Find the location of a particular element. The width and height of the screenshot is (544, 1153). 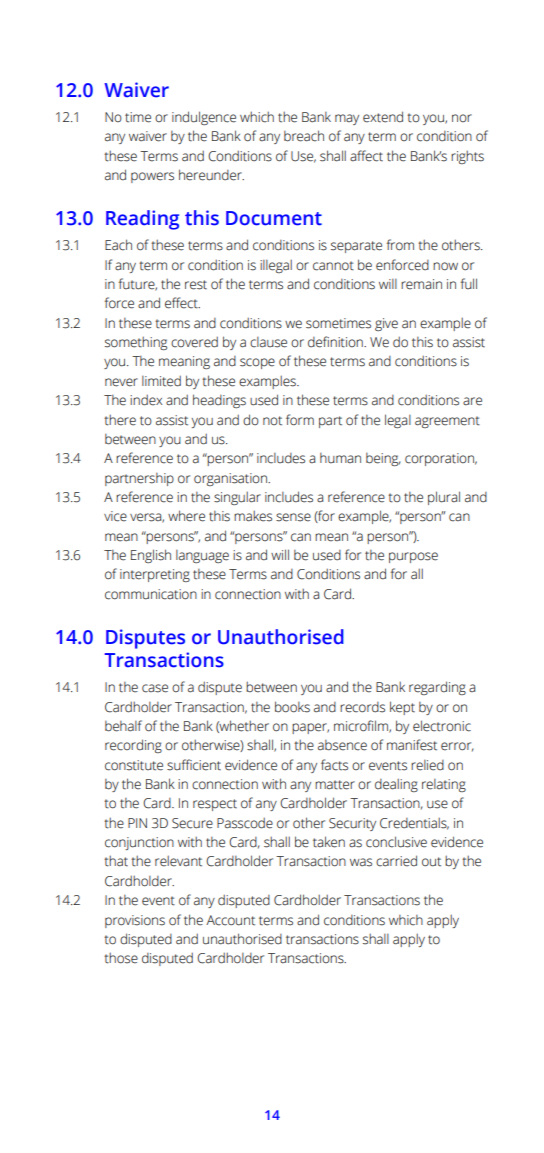

sense is located at coordinates (293, 517).
